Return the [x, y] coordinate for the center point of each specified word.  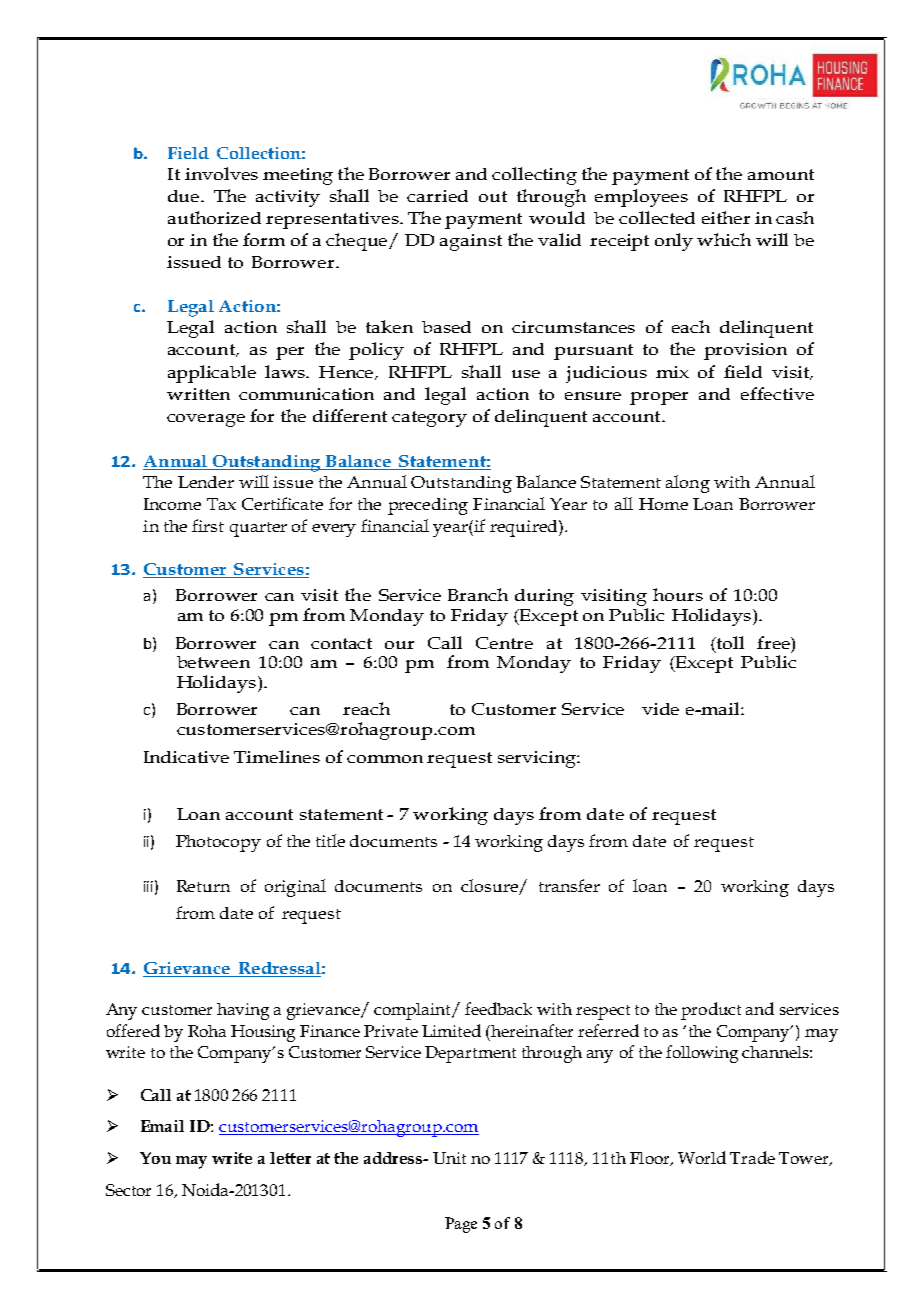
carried [437, 196]
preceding [428, 506]
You [155, 1158]
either [726, 217]
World [702, 1157]
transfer [569, 885]
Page [461, 1225]
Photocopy [218, 843]
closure [490, 887]
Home [663, 504]
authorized [214, 217]
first [208, 525]
